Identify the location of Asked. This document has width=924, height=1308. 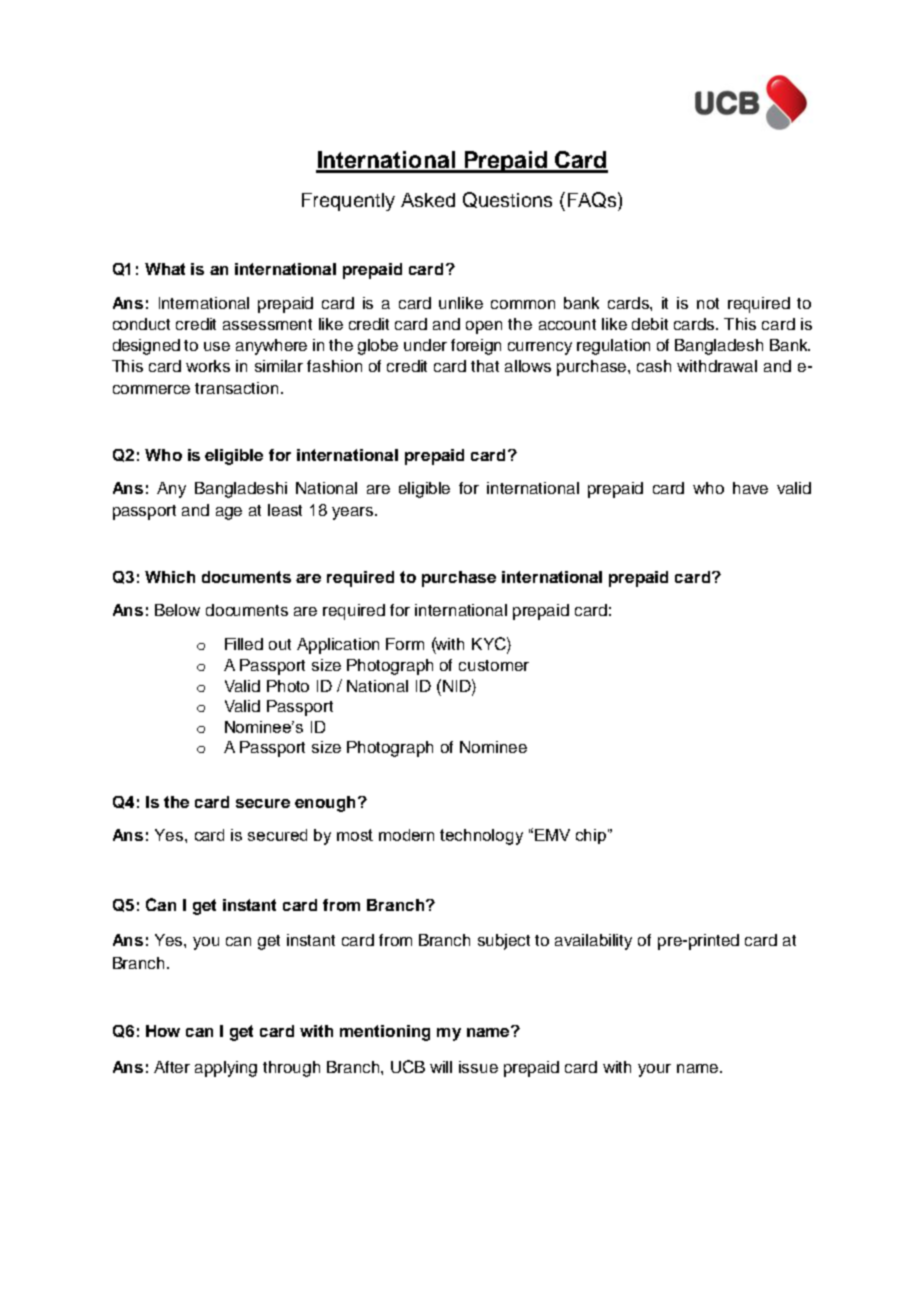
(428, 200).
